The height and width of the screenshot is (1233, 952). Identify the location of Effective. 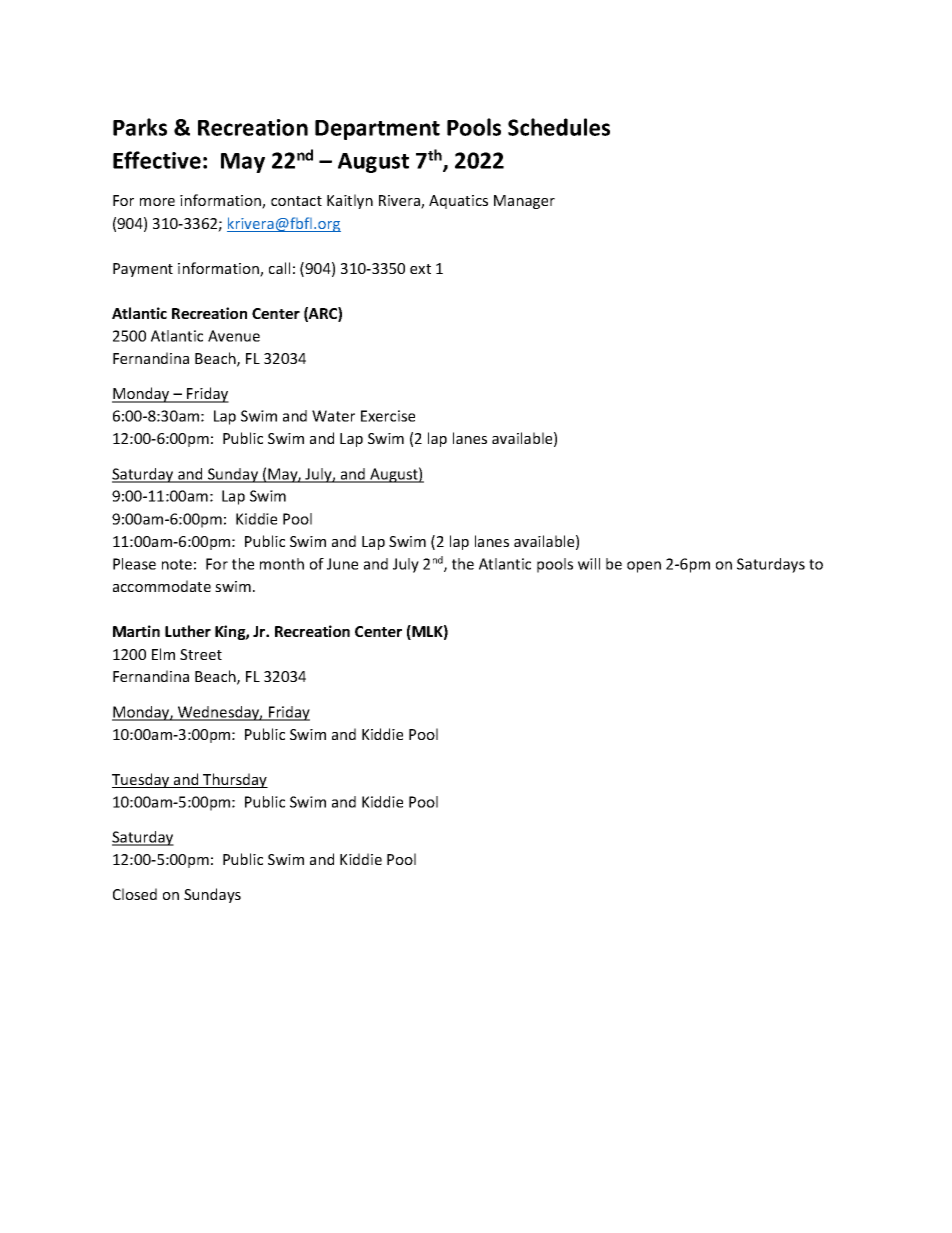
(157, 160).
